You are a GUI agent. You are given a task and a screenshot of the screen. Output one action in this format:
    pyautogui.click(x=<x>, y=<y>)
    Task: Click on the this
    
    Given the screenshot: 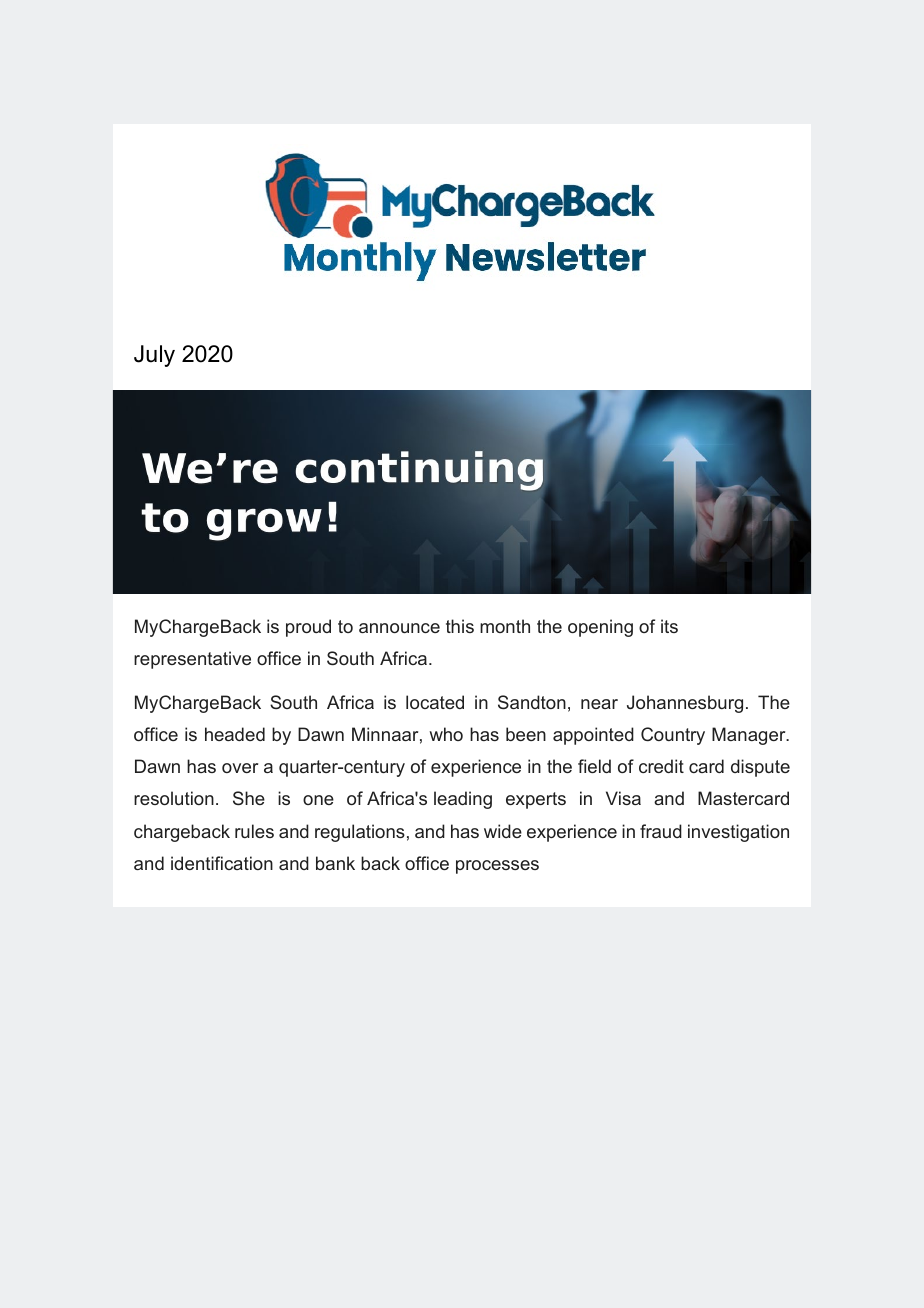 What is the action you would take?
    pyautogui.click(x=460, y=626)
